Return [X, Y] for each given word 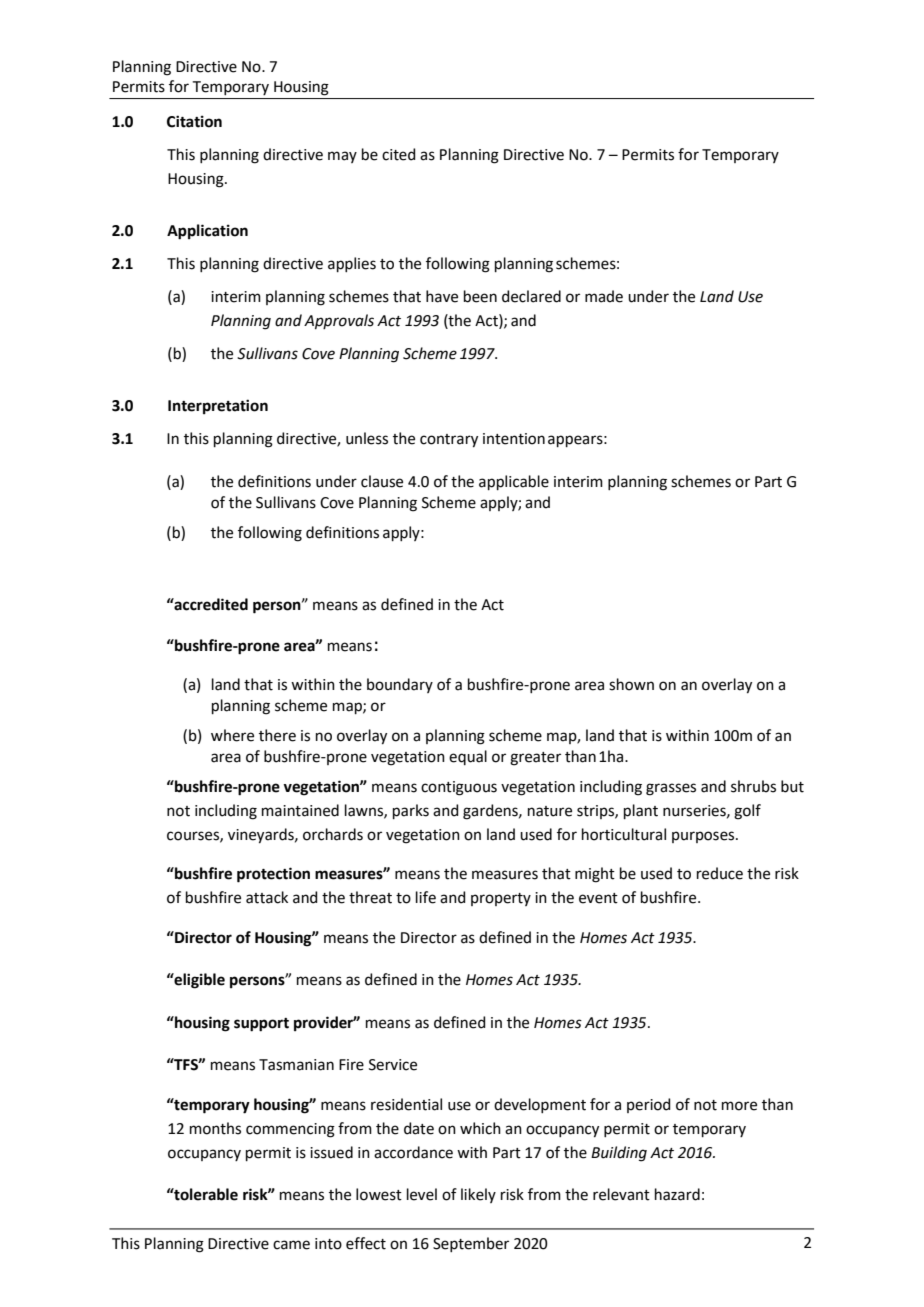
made [604, 296]
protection [273, 875]
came [291, 1245]
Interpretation [218, 406]
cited [399, 154]
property [501, 899]
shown [631, 684]
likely [478, 1195]
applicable [514, 482]
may [342, 157]
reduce [720, 873]
